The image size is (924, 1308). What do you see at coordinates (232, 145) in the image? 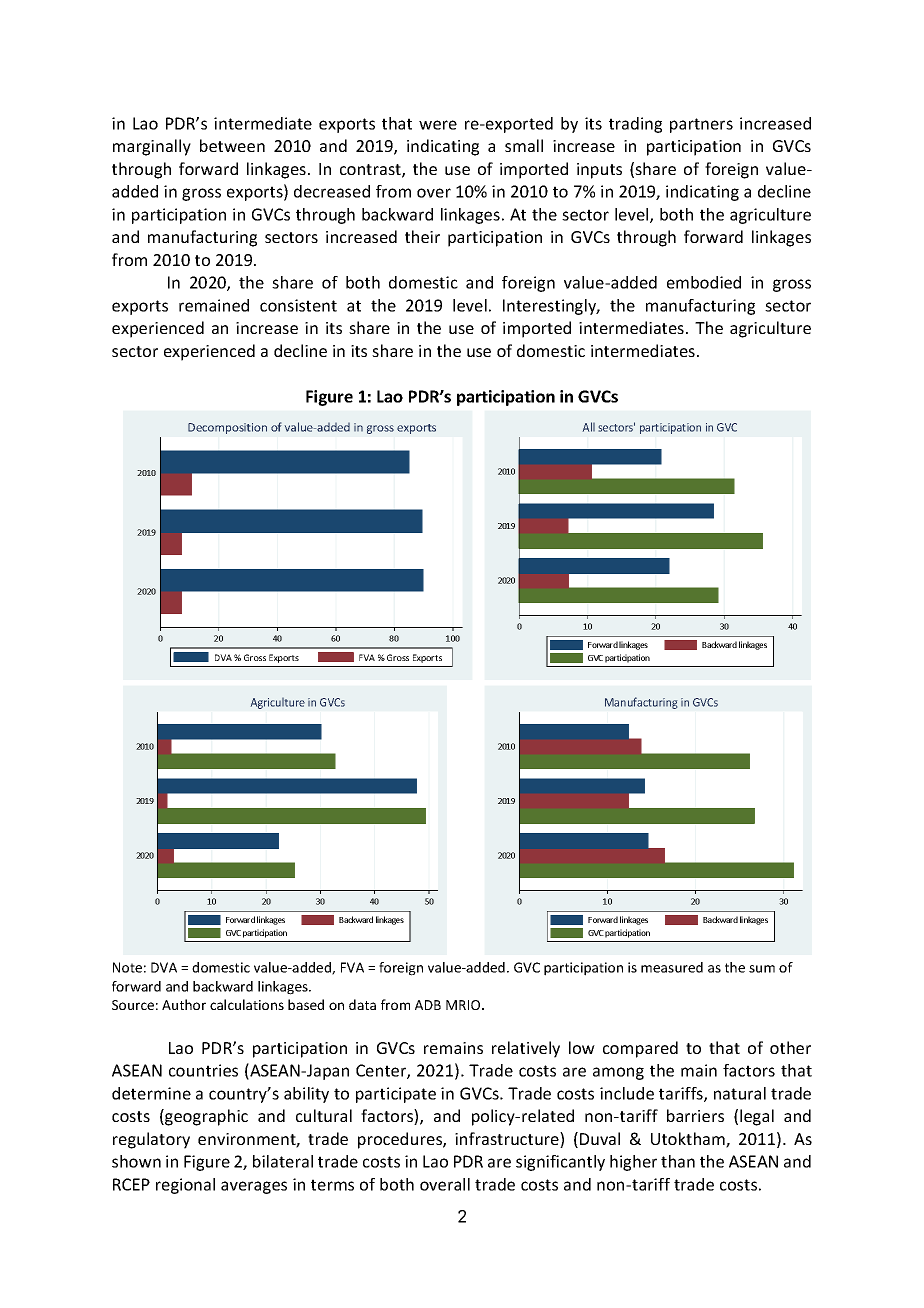
I see `between` at bounding box center [232, 145].
